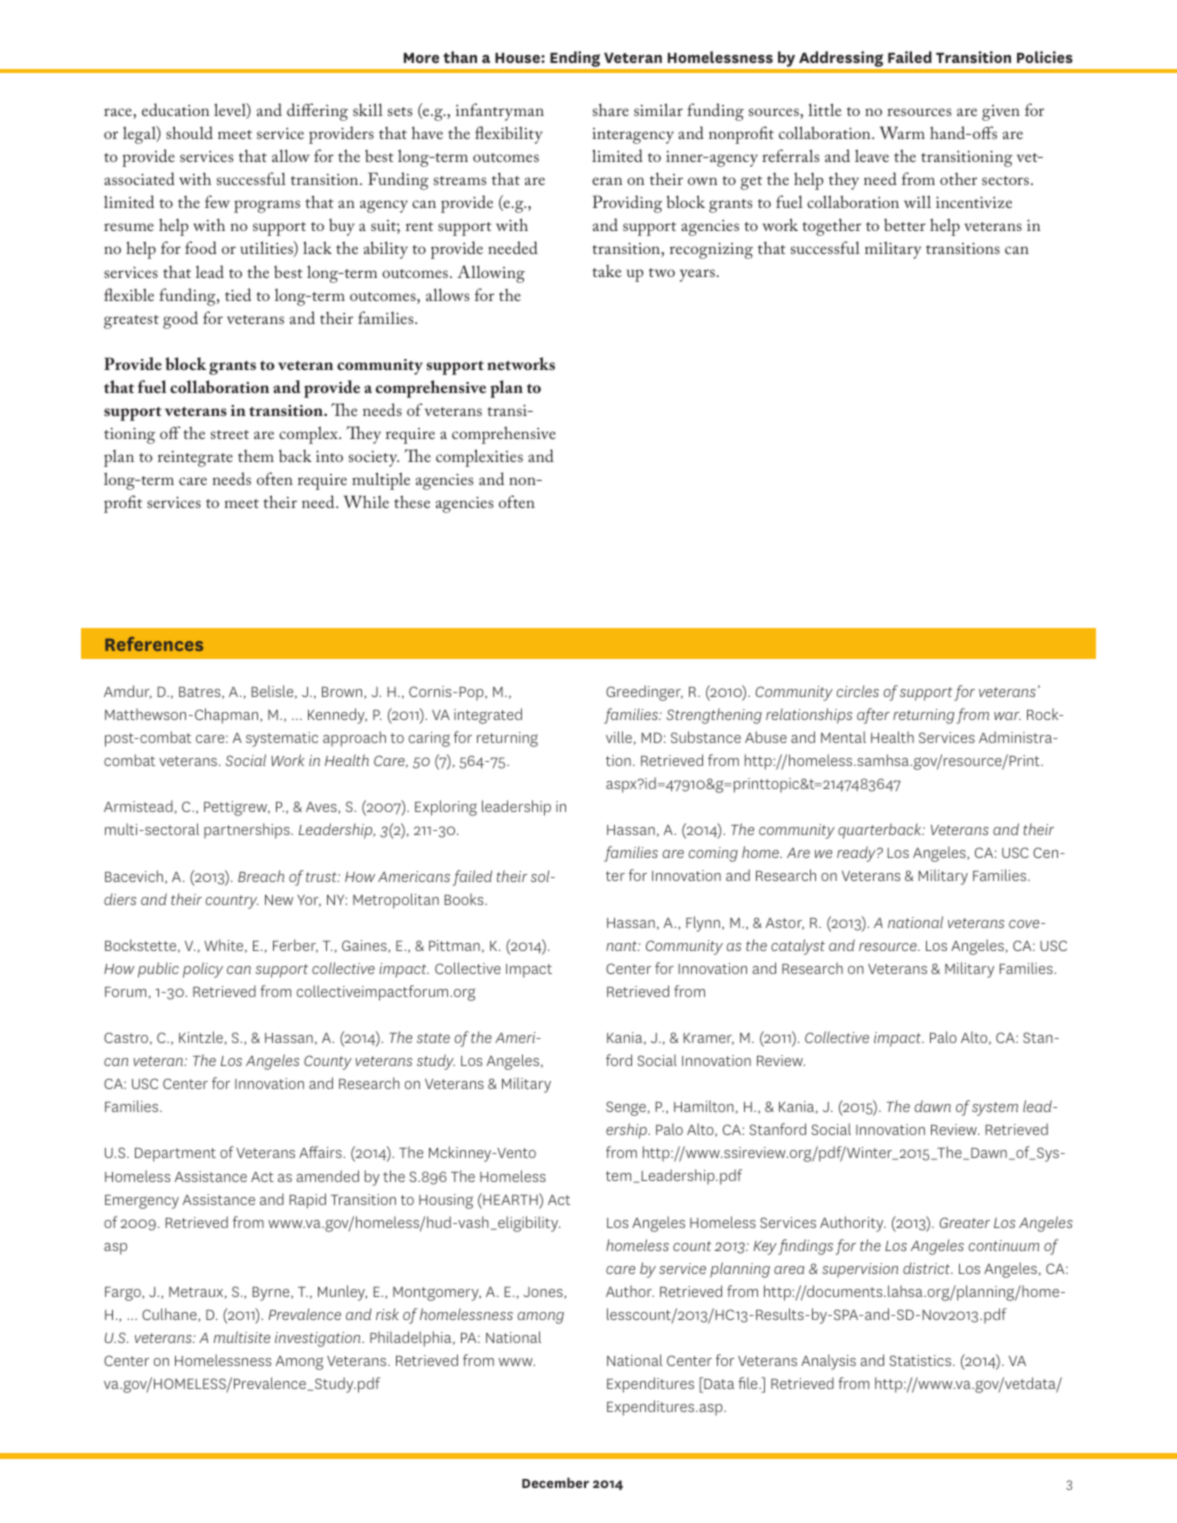  I want to click on after, so click(873, 716).
